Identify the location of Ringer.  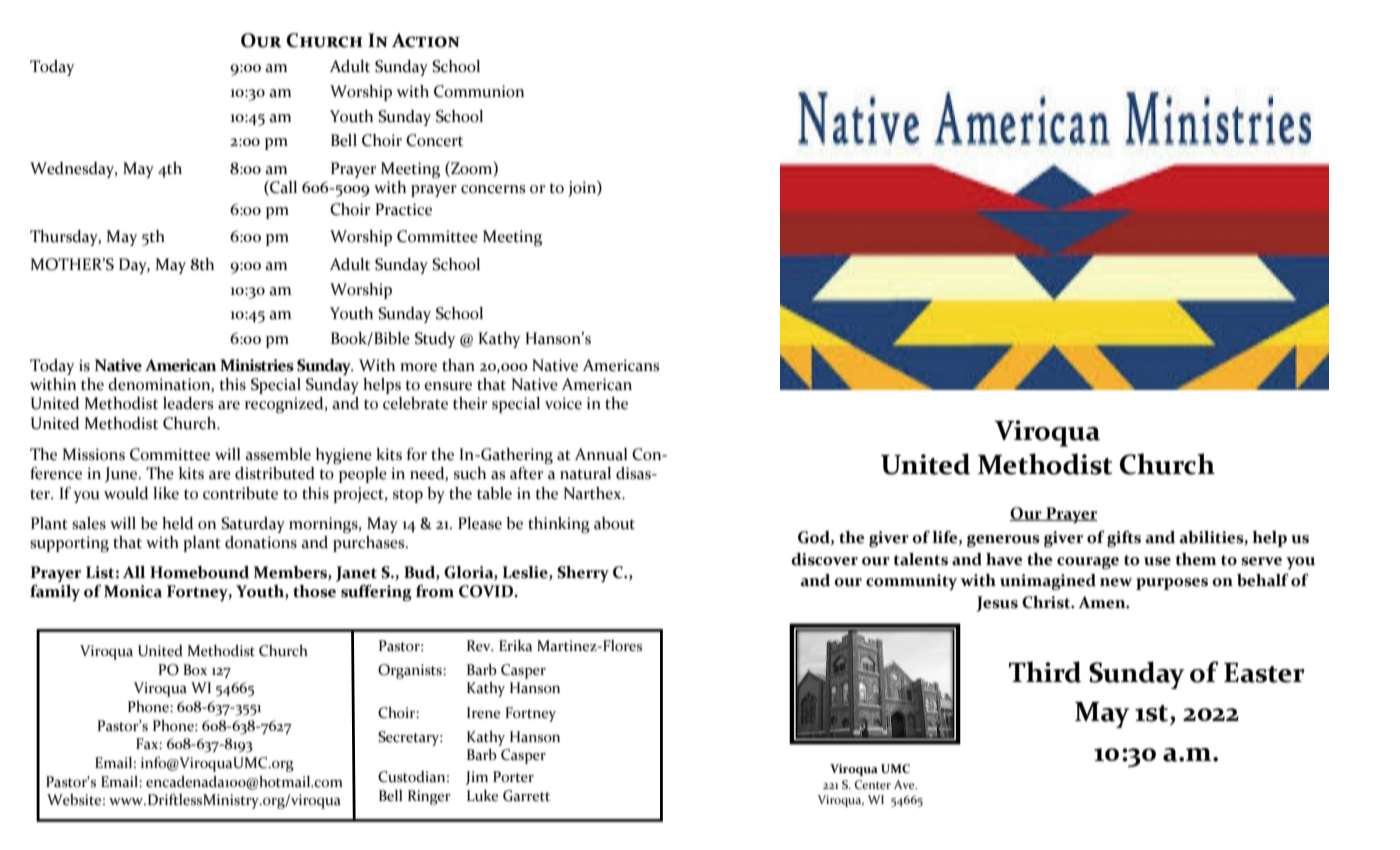
(429, 797).
